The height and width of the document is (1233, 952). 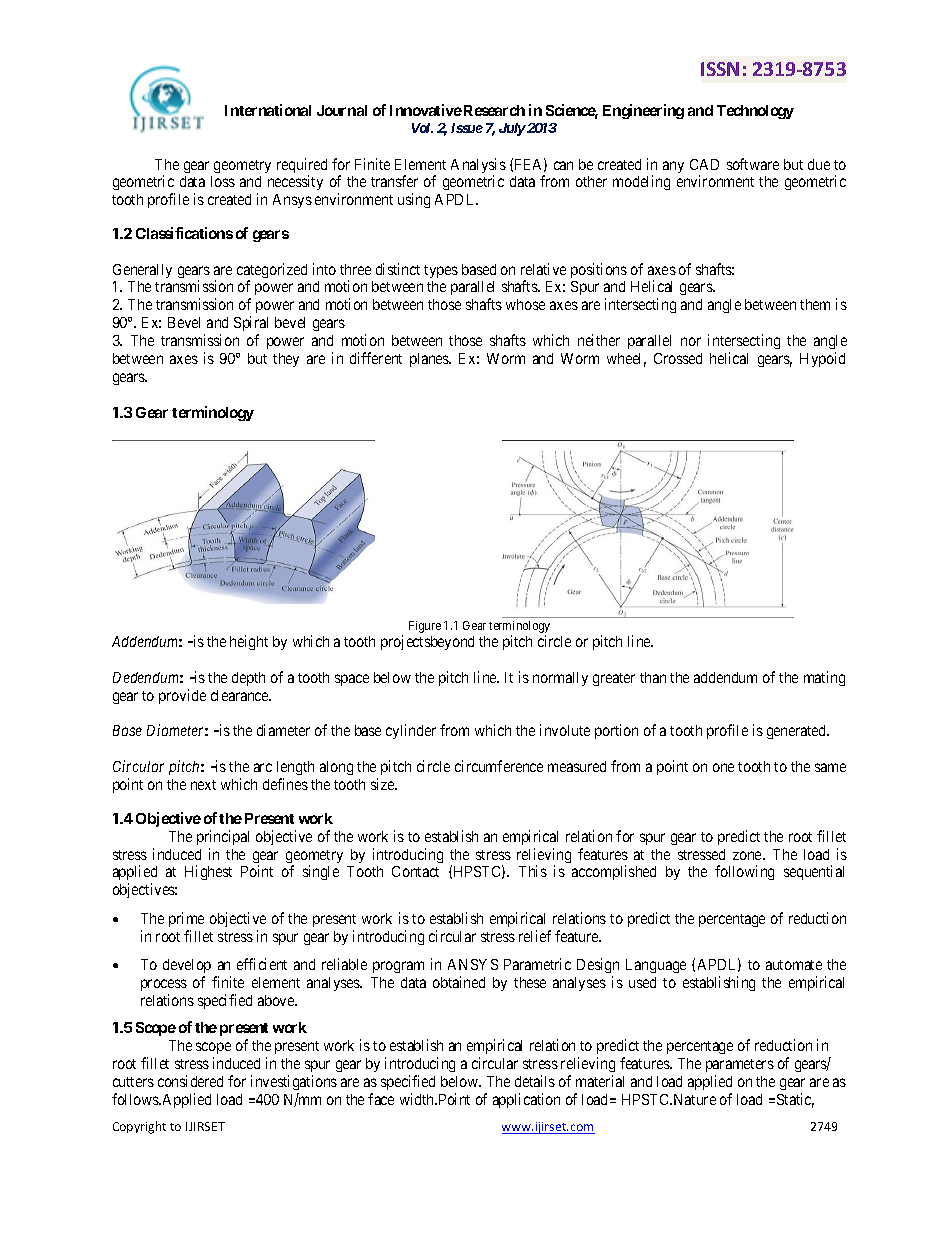 What do you see at coordinates (740, 1065) in the document?
I see `parameters` at bounding box center [740, 1065].
